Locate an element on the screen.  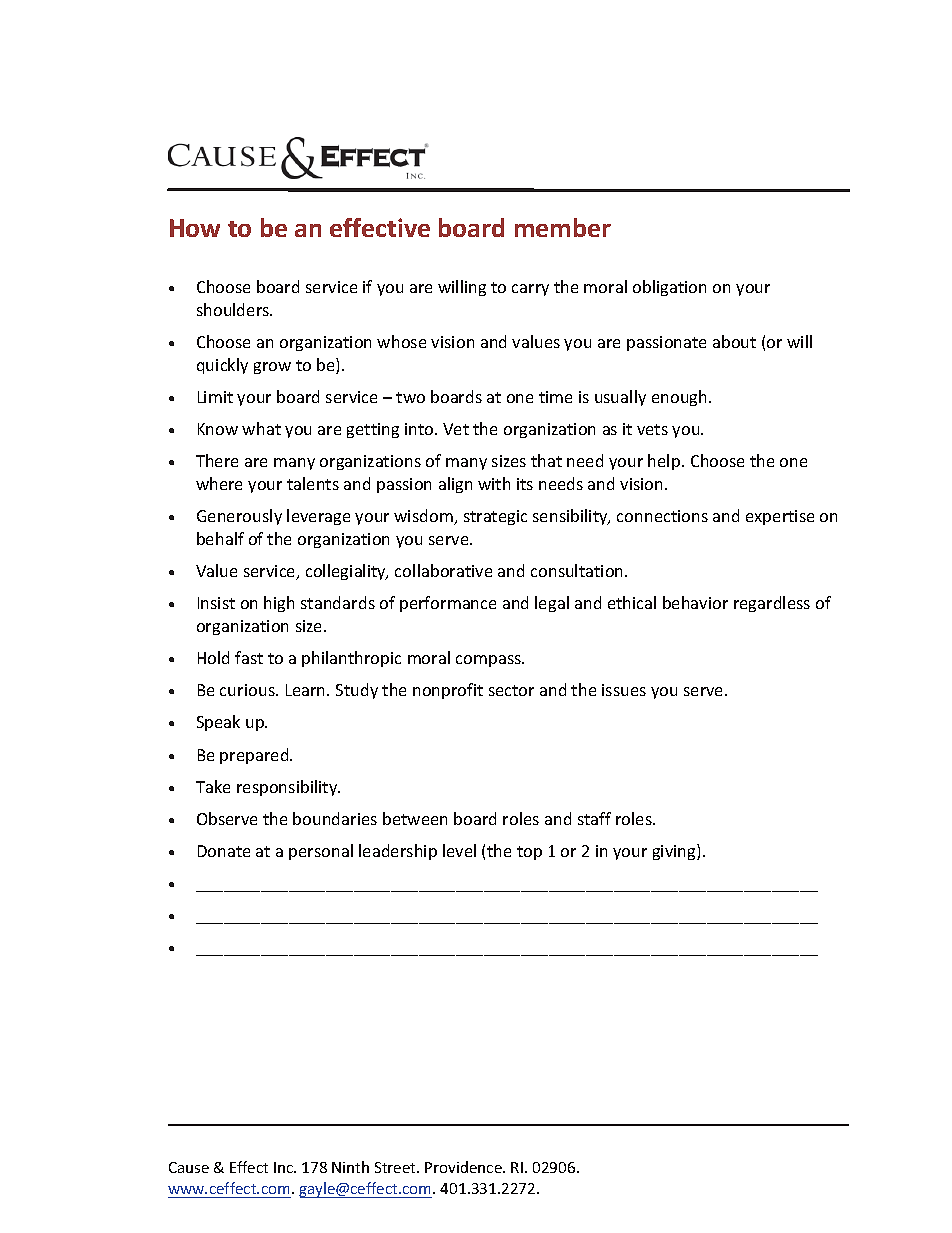
curious is located at coordinates (248, 690).
